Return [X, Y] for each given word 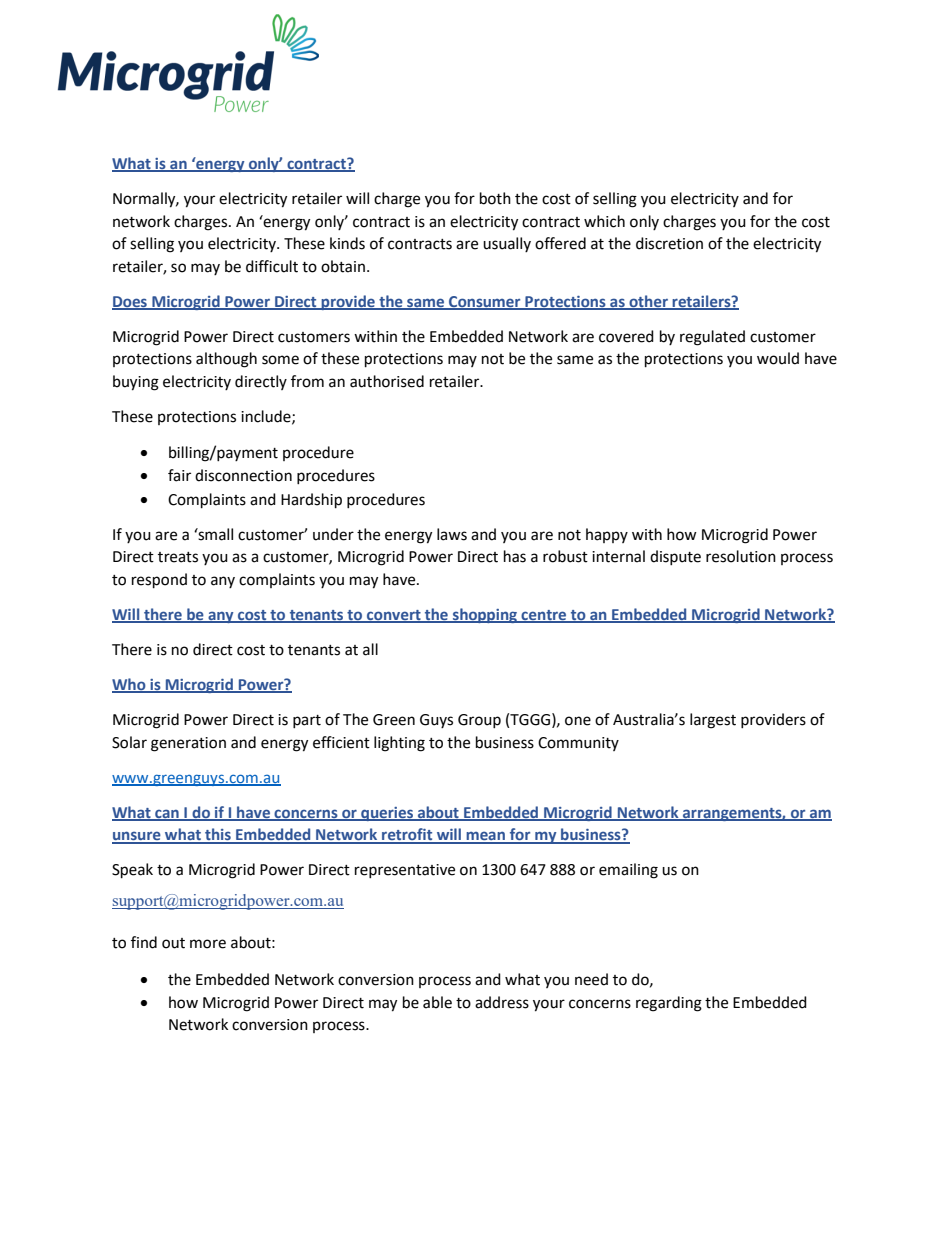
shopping [485, 615]
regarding [669, 1004]
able [437, 1002]
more [208, 944]
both [495, 198]
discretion [669, 243]
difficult [272, 266]
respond [159, 581]
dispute [675, 557]
